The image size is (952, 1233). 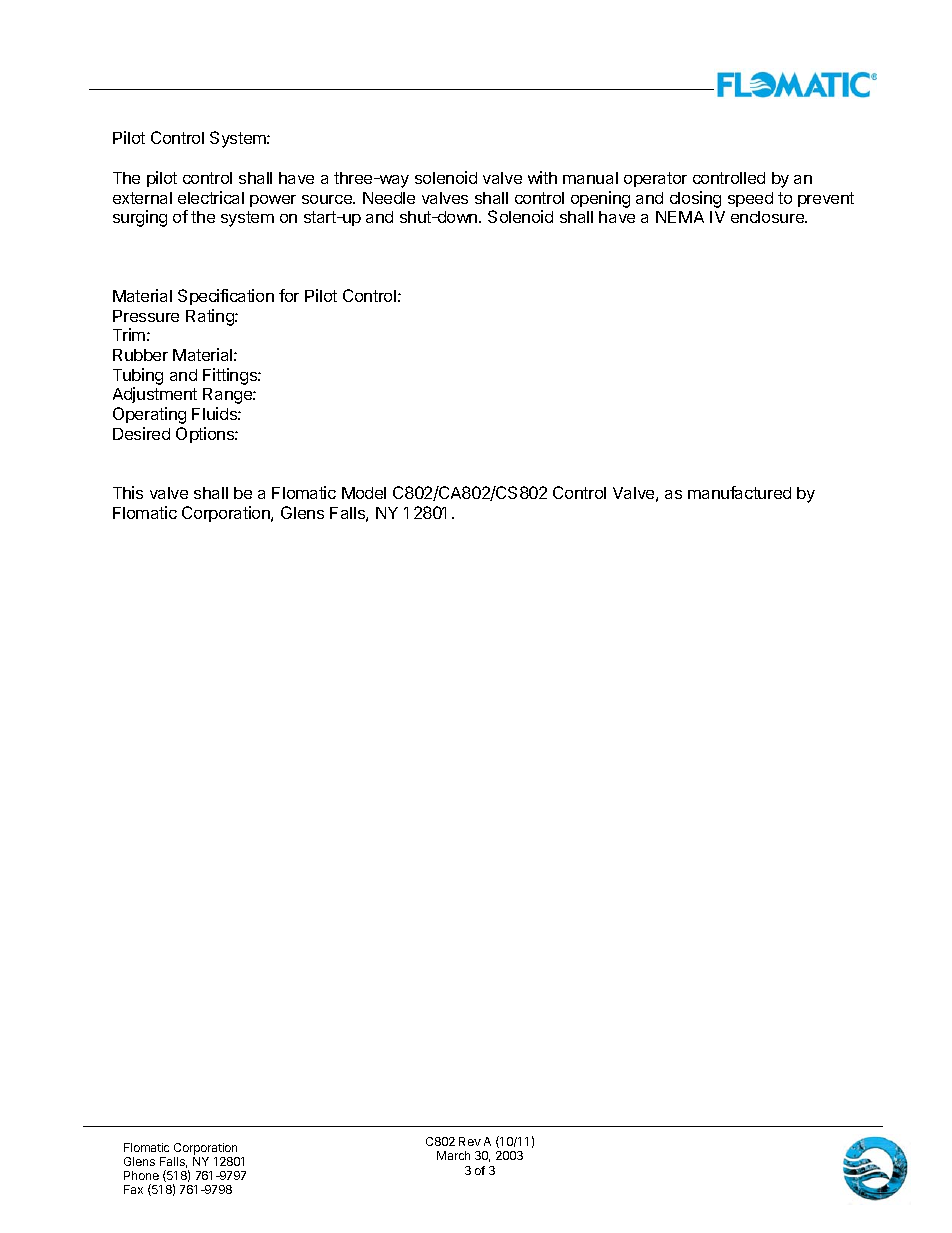 What do you see at coordinates (750, 199) in the document?
I see `speed` at bounding box center [750, 199].
